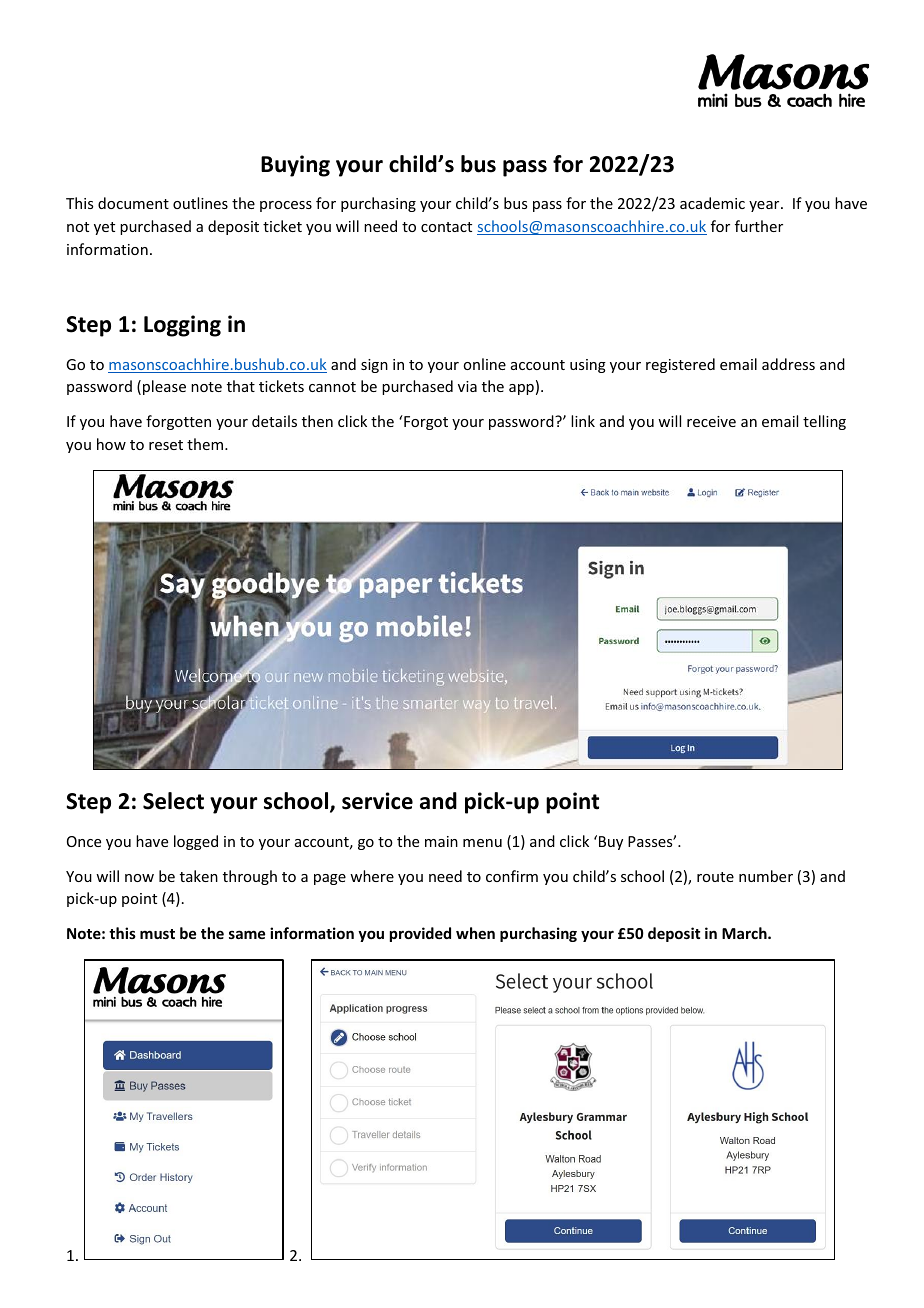  What do you see at coordinates (157, 934) in the image?
I see `must` at bounding box center [157, 934].
